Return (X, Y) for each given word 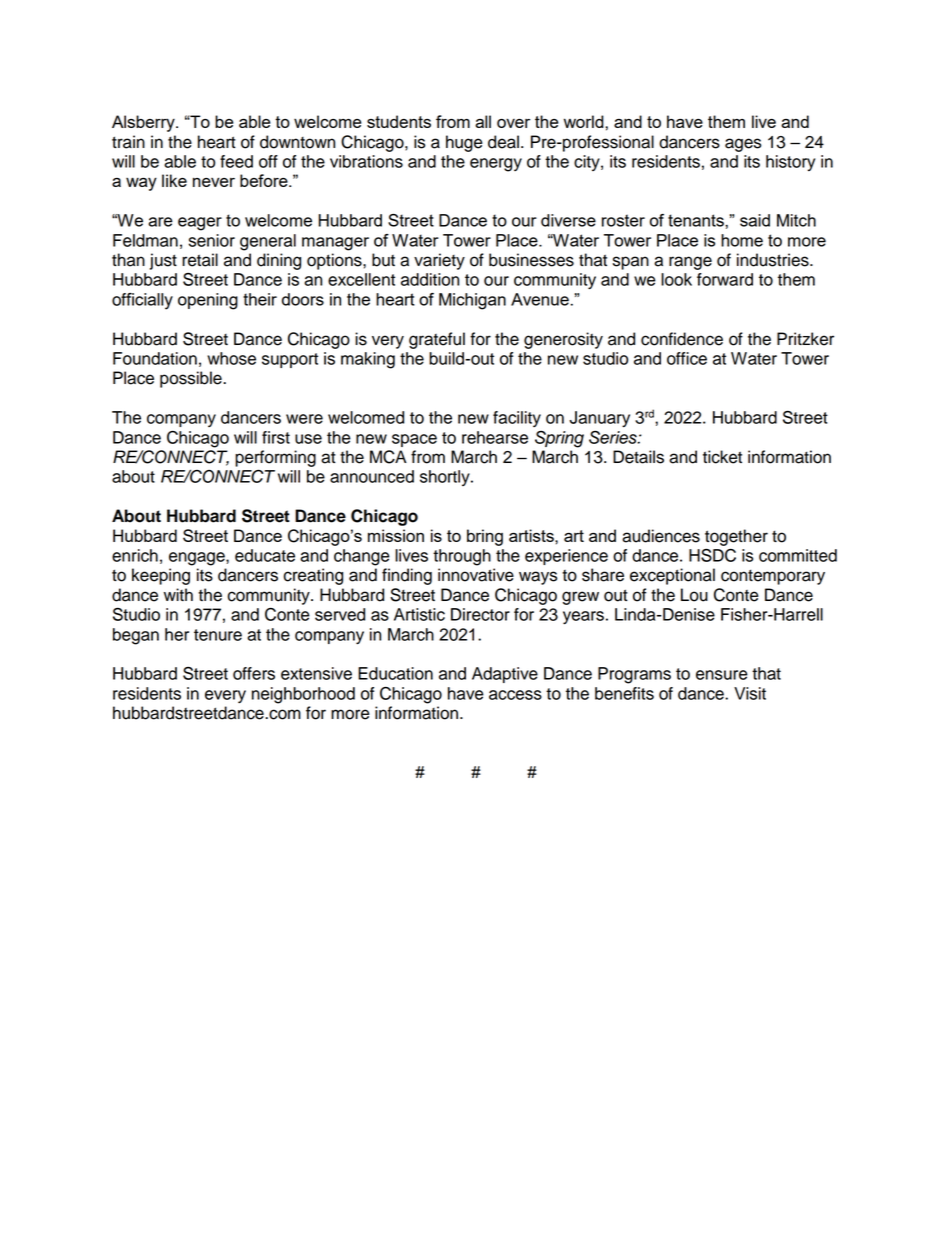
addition (430, 279)
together (736, 537)
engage (198, 559)
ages (743, 145)
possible (192, 379)
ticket (722, 457)
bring (485, 537)
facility (517, 419)
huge (464, 143)
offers (254, 673)
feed (236, 161)
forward (725, 279)
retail (200, 260)
